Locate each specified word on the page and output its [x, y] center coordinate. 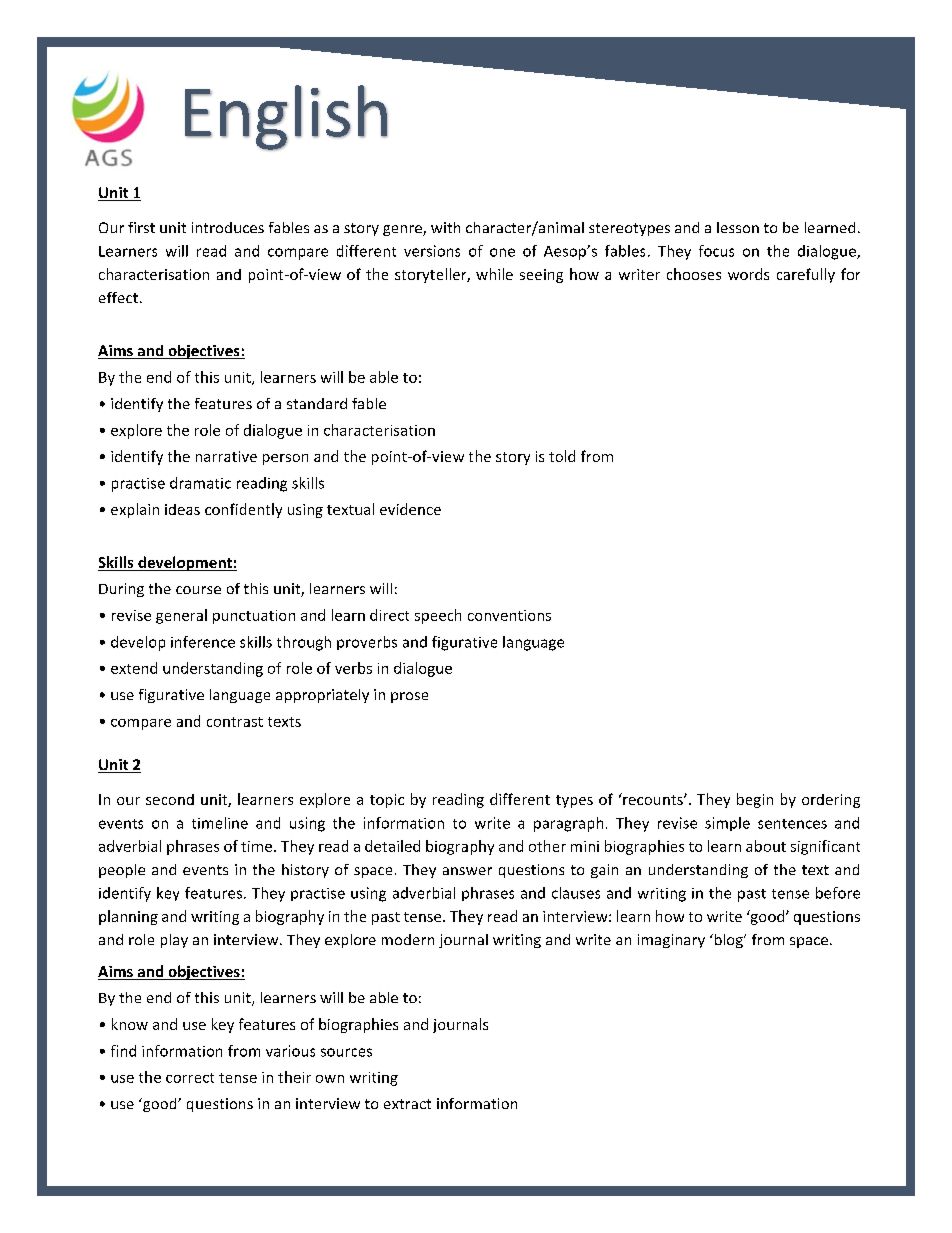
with [445, 227]
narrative [226, 456]
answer [467, 871]
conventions [509, 615]
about [766, 846]
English [286, 118]
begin [755, 800]
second [170, 799]
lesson [738, 227]
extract [407, 1104]
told [562, 456]
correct [190, 1078]
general [181, 616]
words [748, 274]
